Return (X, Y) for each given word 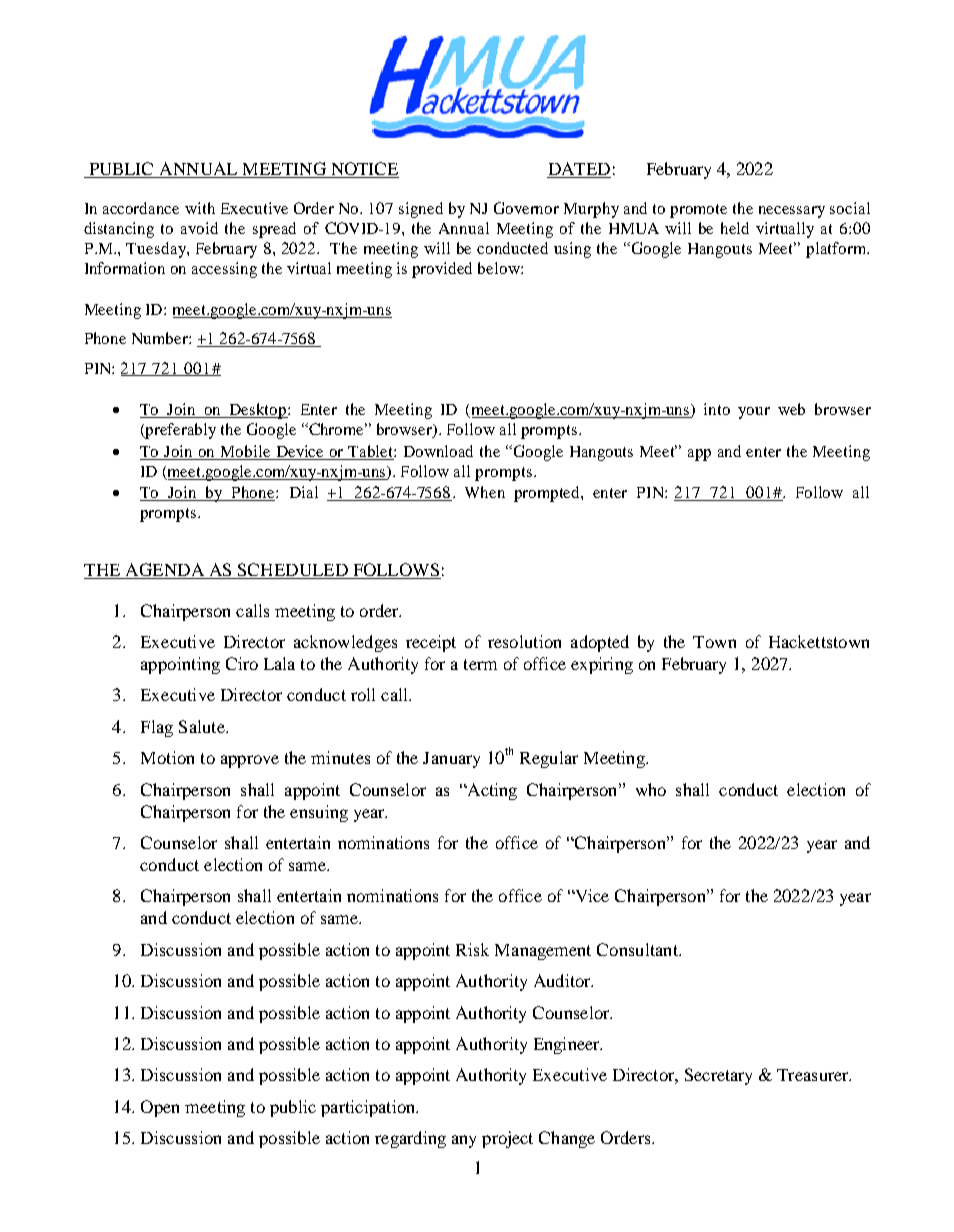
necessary (792, 212)
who (651, 789)
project (507, 1139)
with (200, 208)
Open (160, 1108)
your (754, 413)
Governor (526, 208)
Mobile (245, 451)
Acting (491, 791)
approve (250, 761)
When (485, 492)
